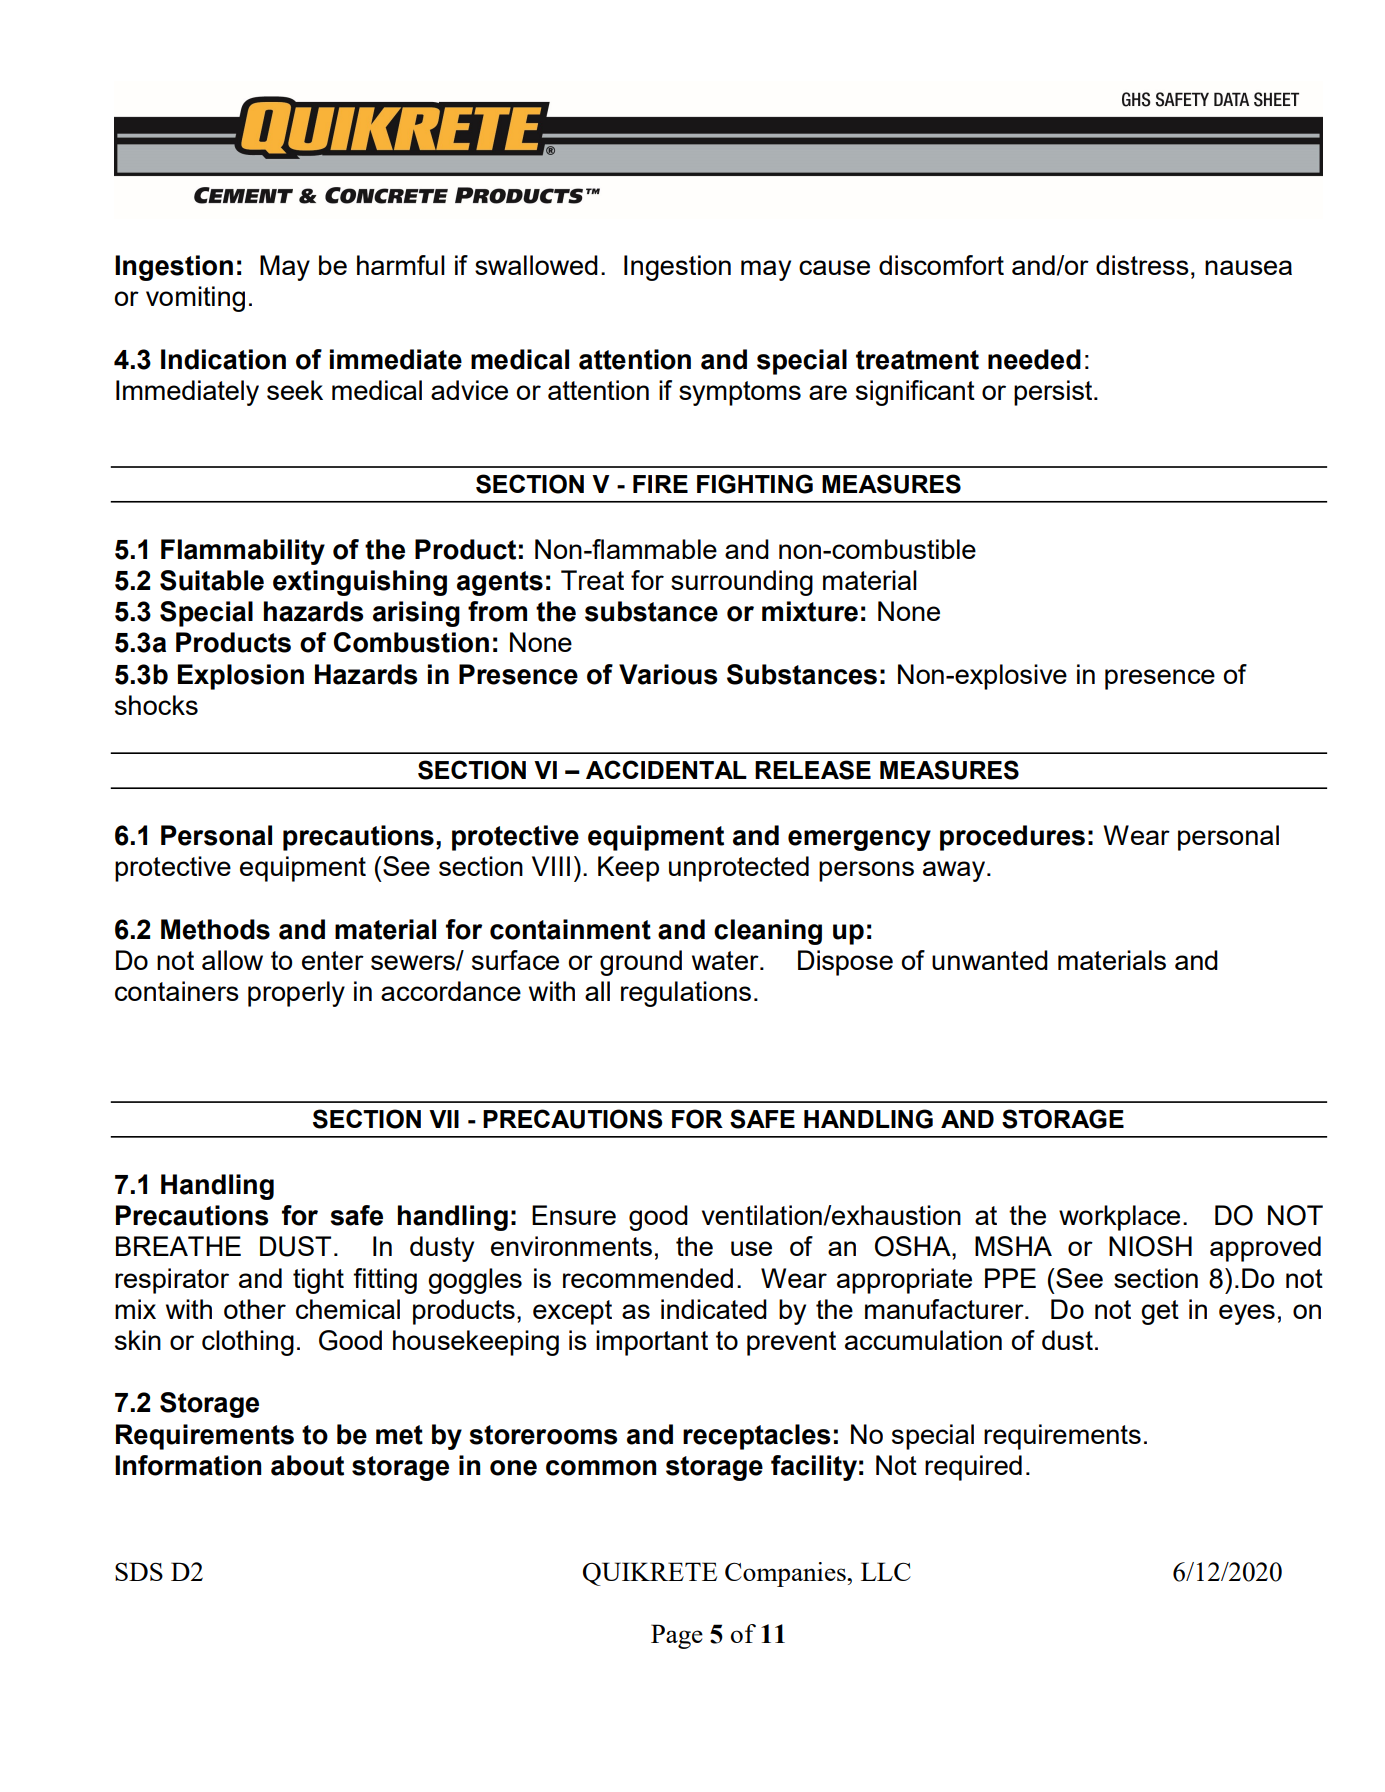 Image resolution: width=1385 pixels, height=1792 pixels. What do you see at coordinates (574, 1215) in the screenshot?
I see `Ensure` at bounding box center [574, 1215].
